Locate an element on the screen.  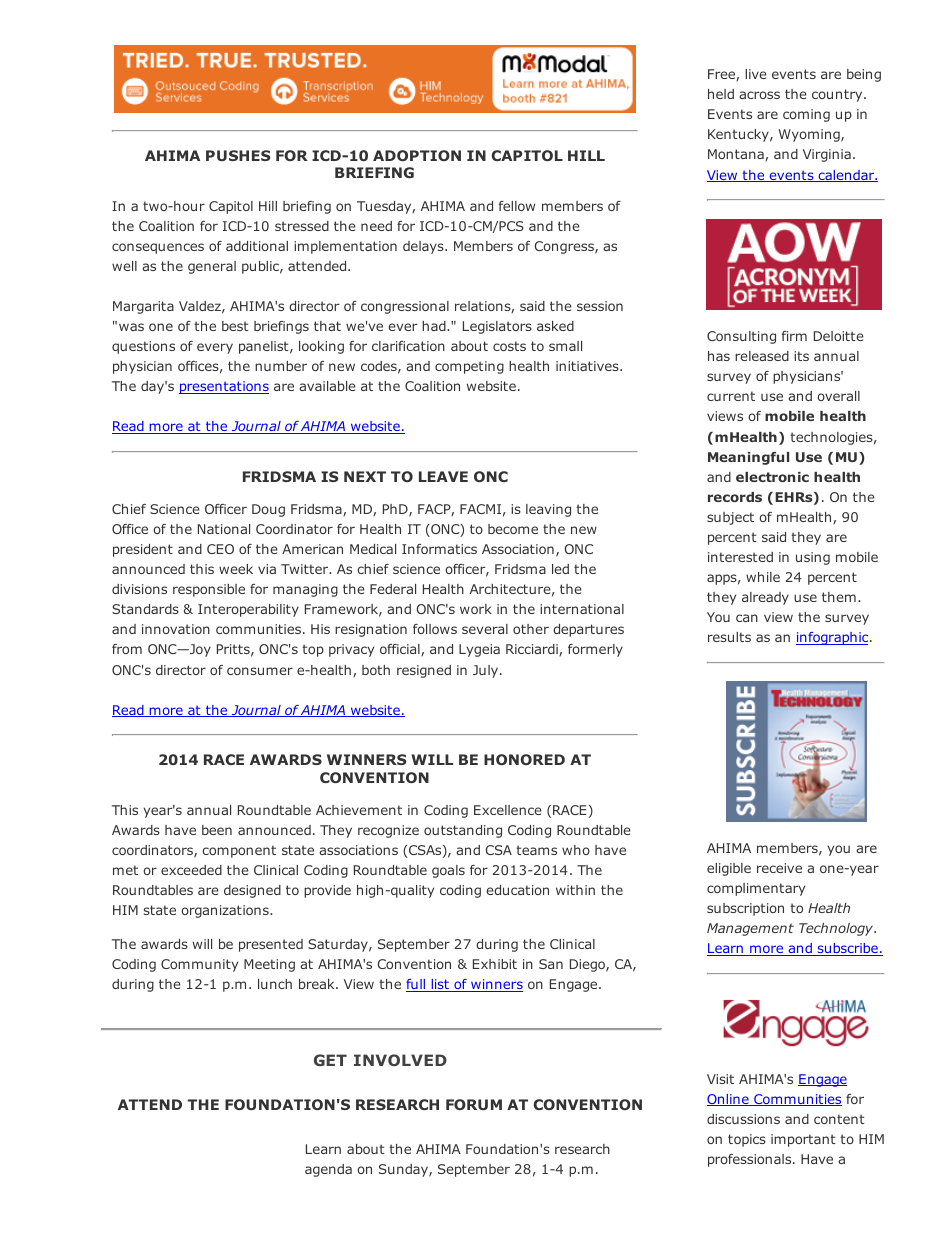
FORUM is located at coordinates (474, 1104).
